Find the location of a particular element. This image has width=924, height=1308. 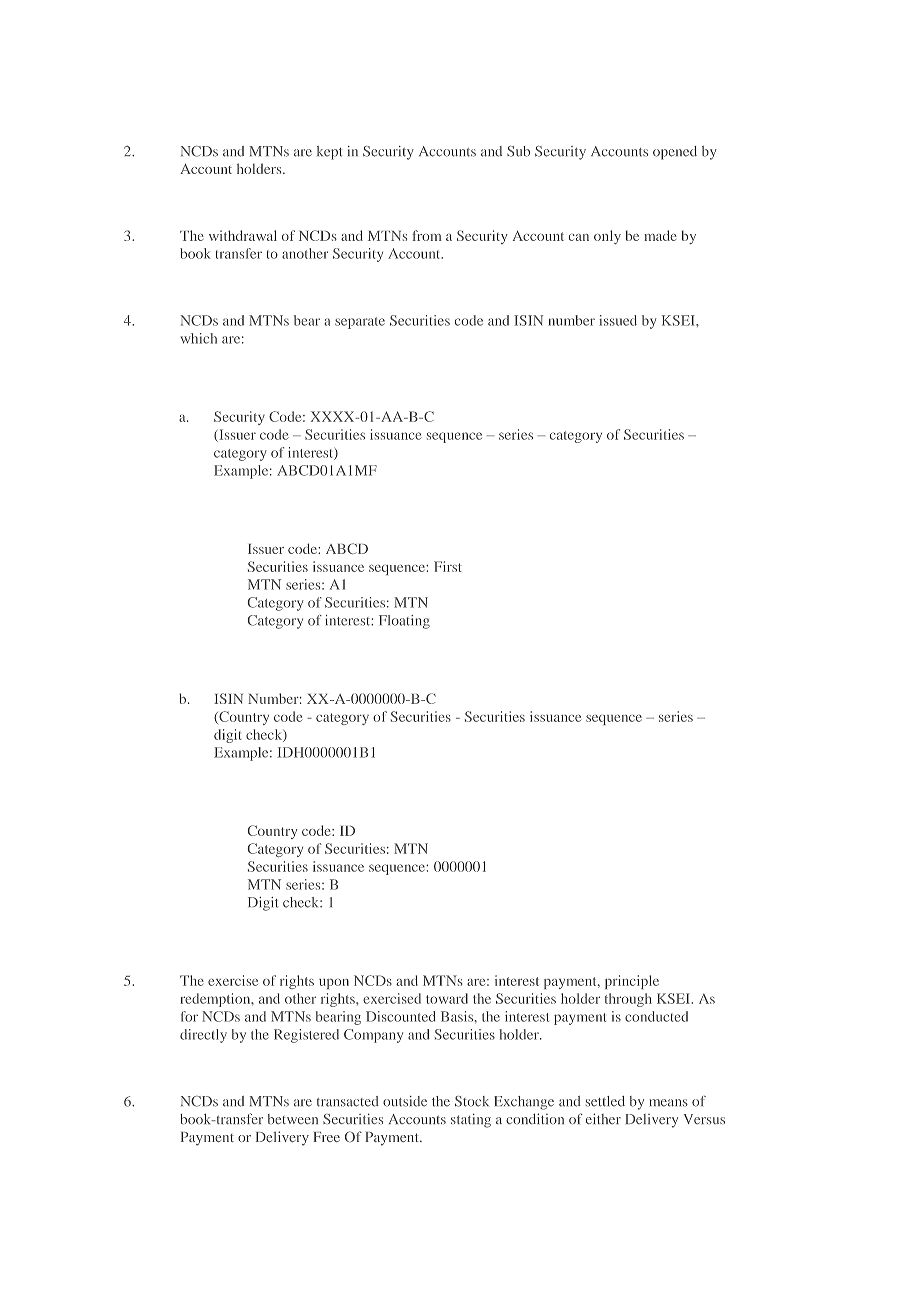

withdrawal is located at coordinates (243, 235).
